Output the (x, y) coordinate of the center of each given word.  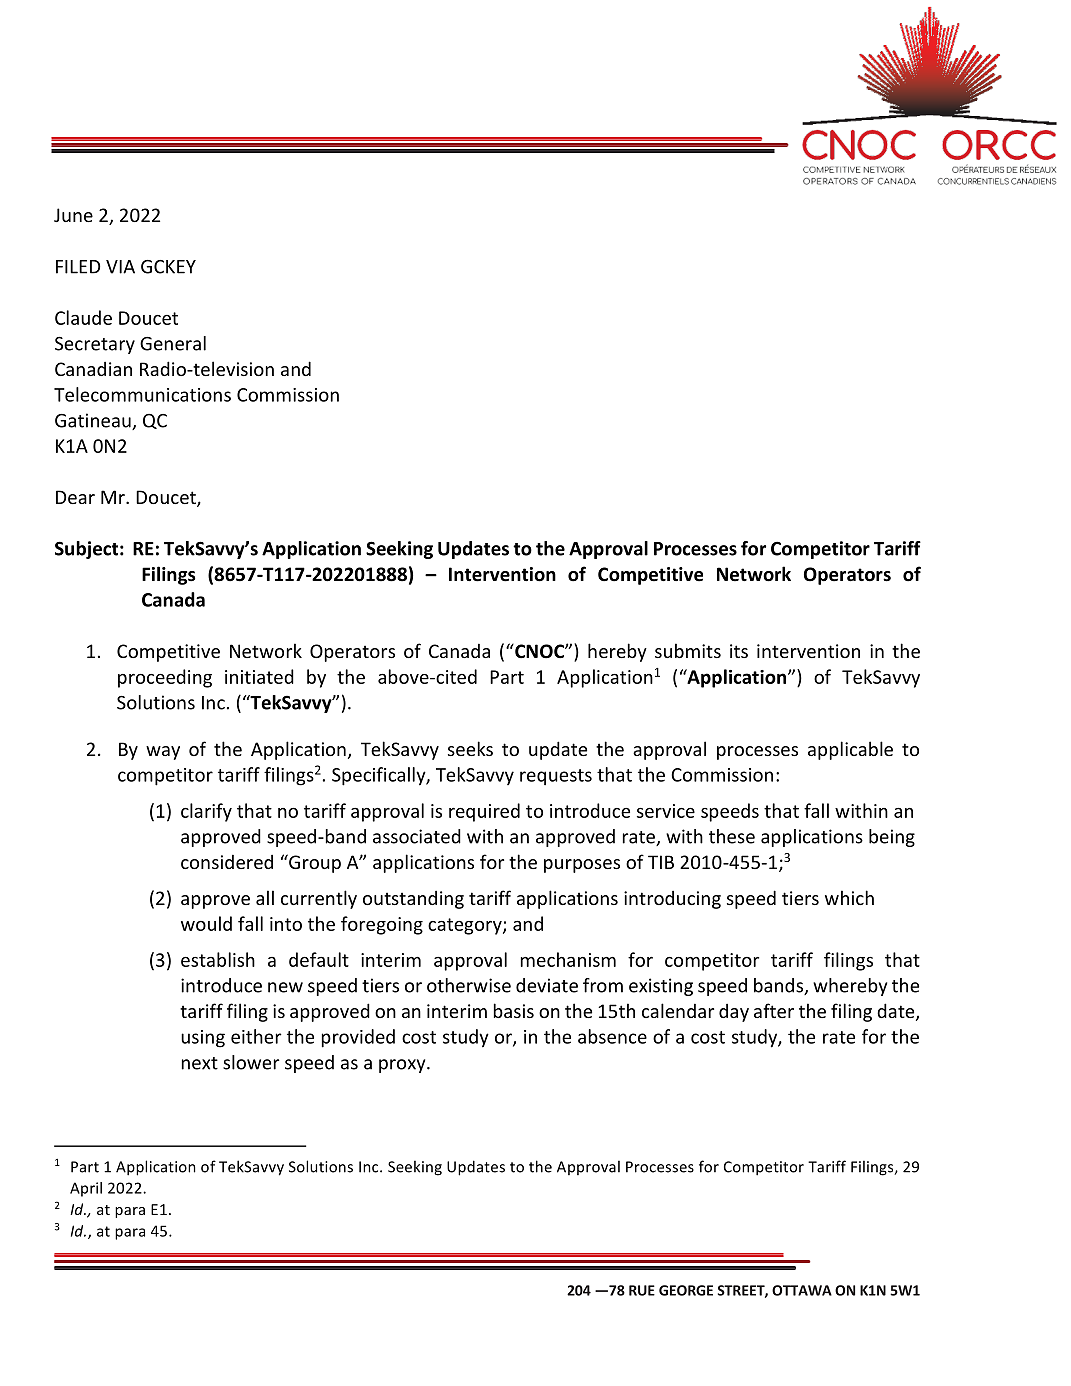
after (774, 1010)
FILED (78, 267)
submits (688, 650)
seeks (470, 748)
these (732, 836)
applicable (850, 750)
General (173, 343)
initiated (259, 676)
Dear (75, 497)
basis (514, 1010)
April (86, 1189)
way (163, 753)
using (203, 1039)
